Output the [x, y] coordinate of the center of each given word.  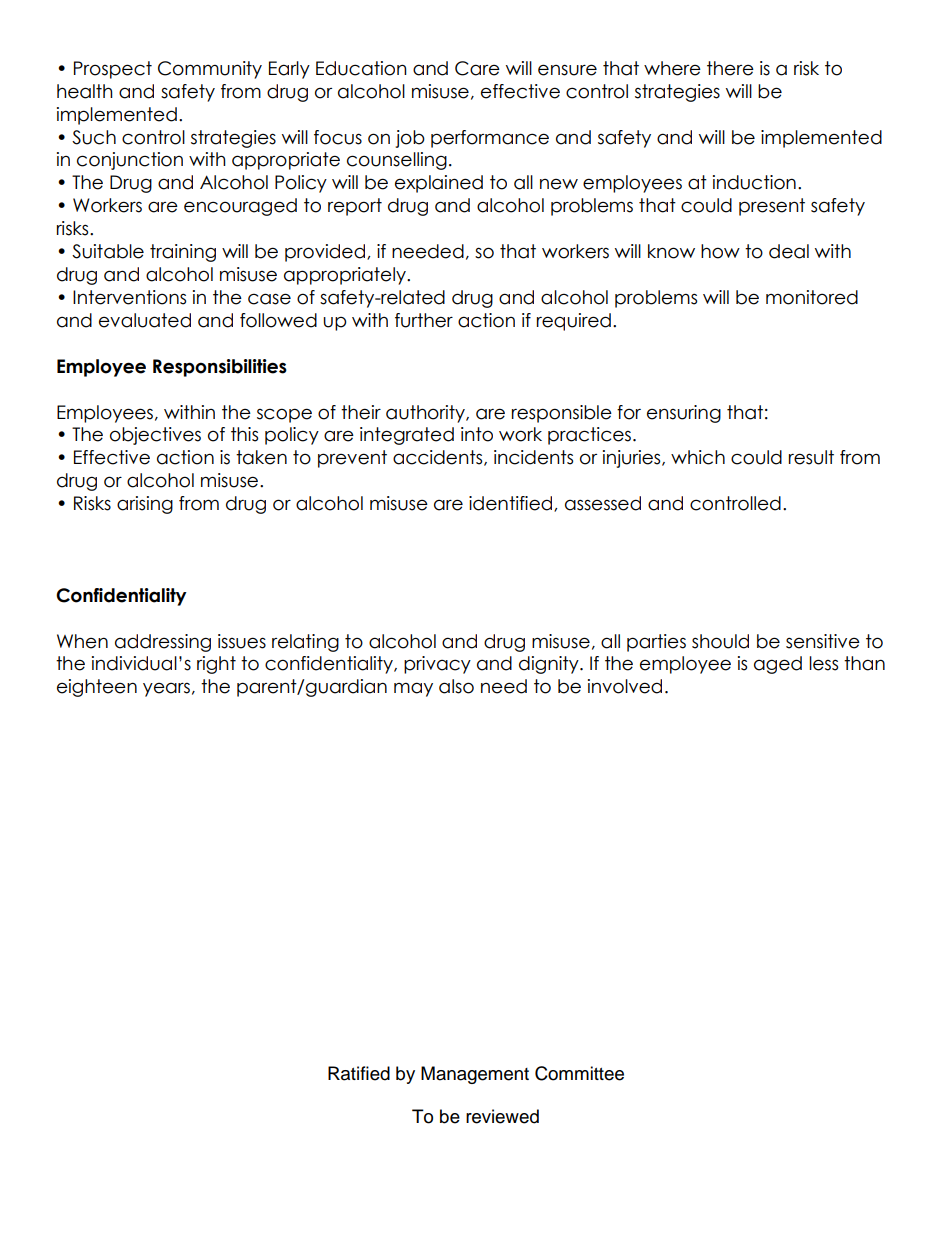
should [720, 641]
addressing [163, 643]
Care [477, 68]
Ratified [359, 1073]
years [166, 690]
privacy [437, 665]
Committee [579, 1073]
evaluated [145, 320]
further [424, 320]
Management [475, 1075]
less [823, 663]
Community [210, 70]
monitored [812, 297]
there [730, 68]
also [456, 686]
